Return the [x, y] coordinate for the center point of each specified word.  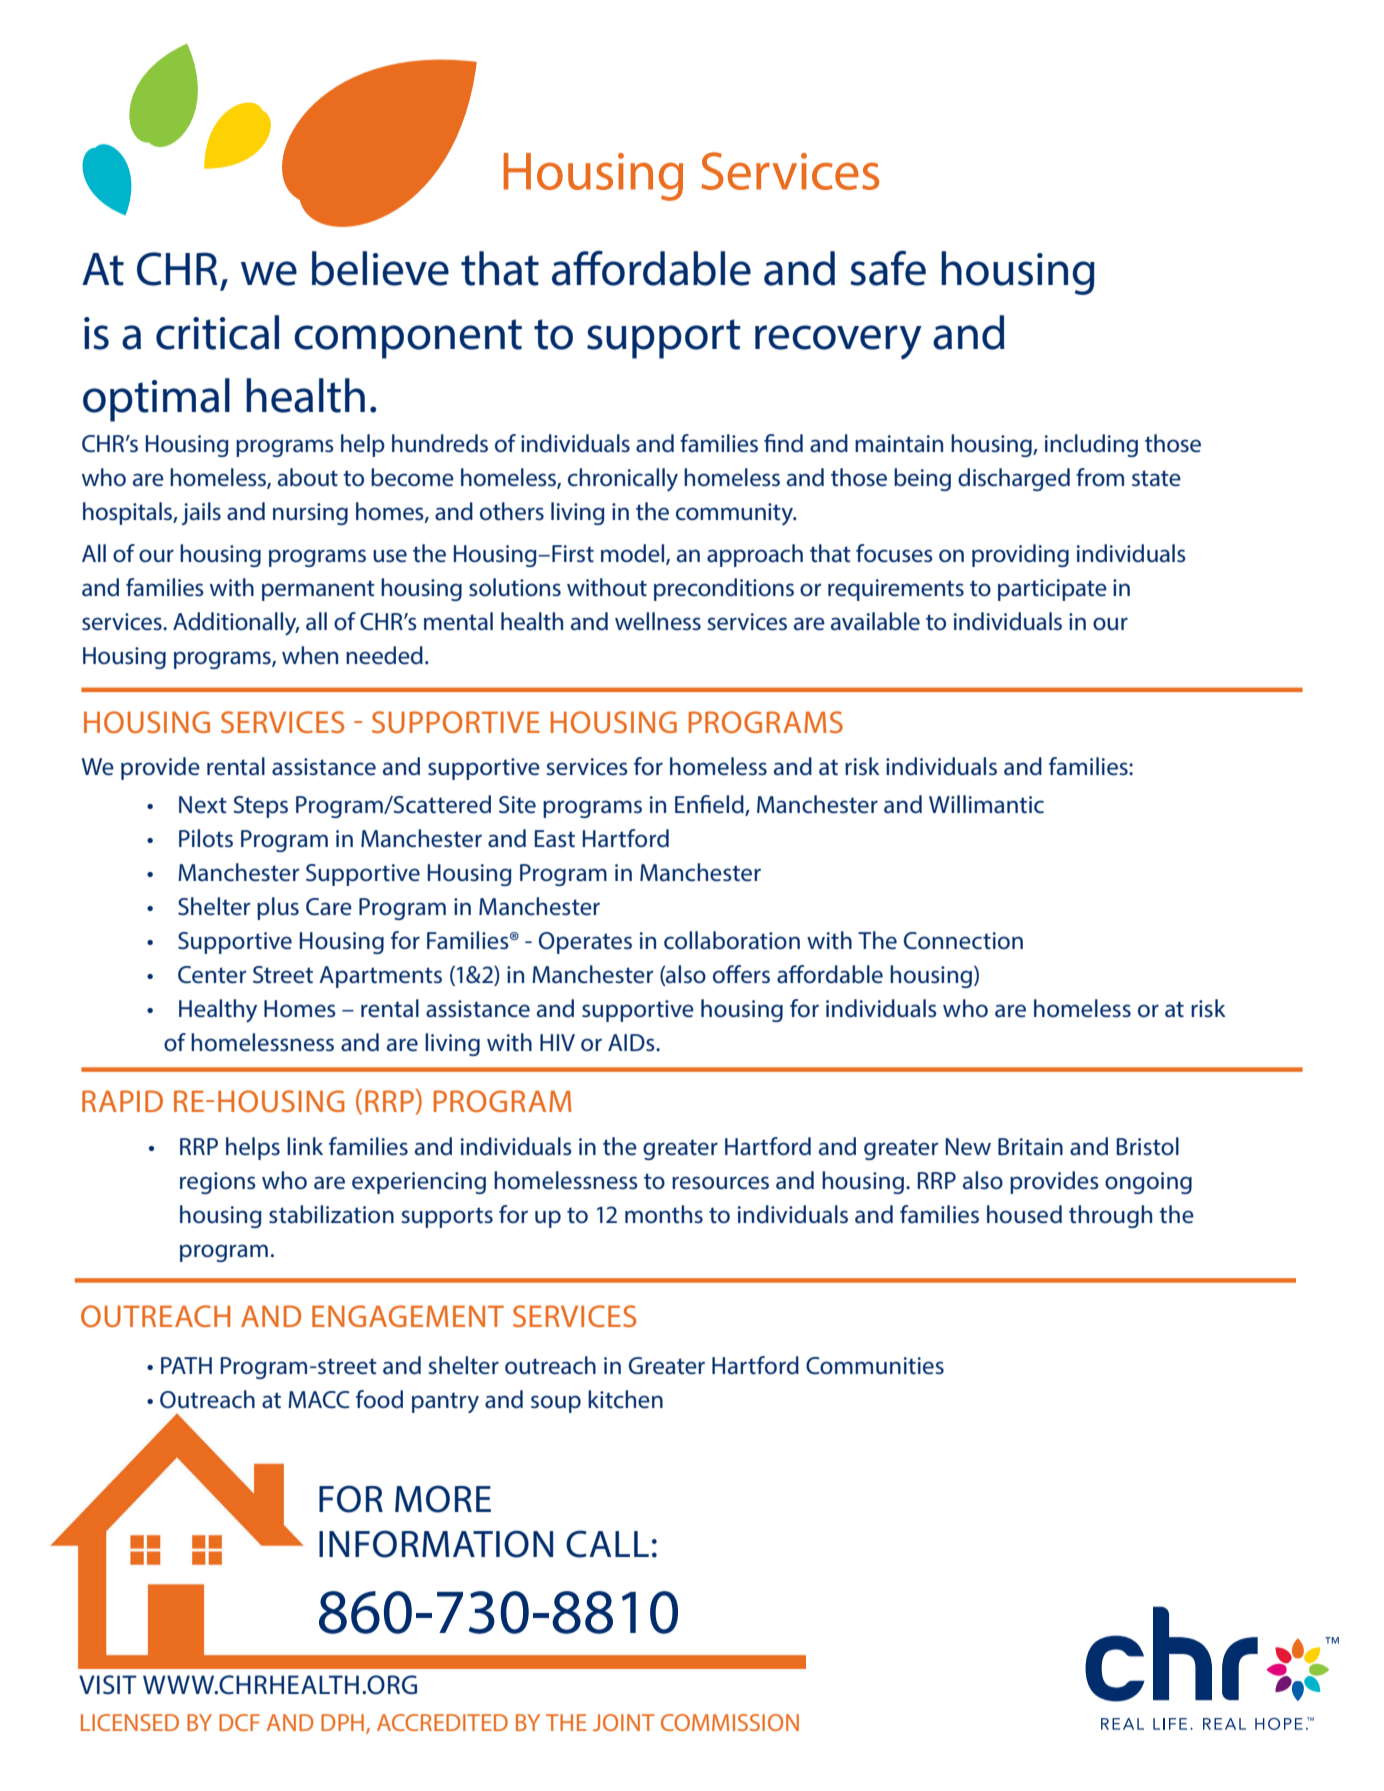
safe [888, 268]
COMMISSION [730, 1722]
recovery [838, 342]
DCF [239, 1722]
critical [217, 332]
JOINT [624, 1722]
